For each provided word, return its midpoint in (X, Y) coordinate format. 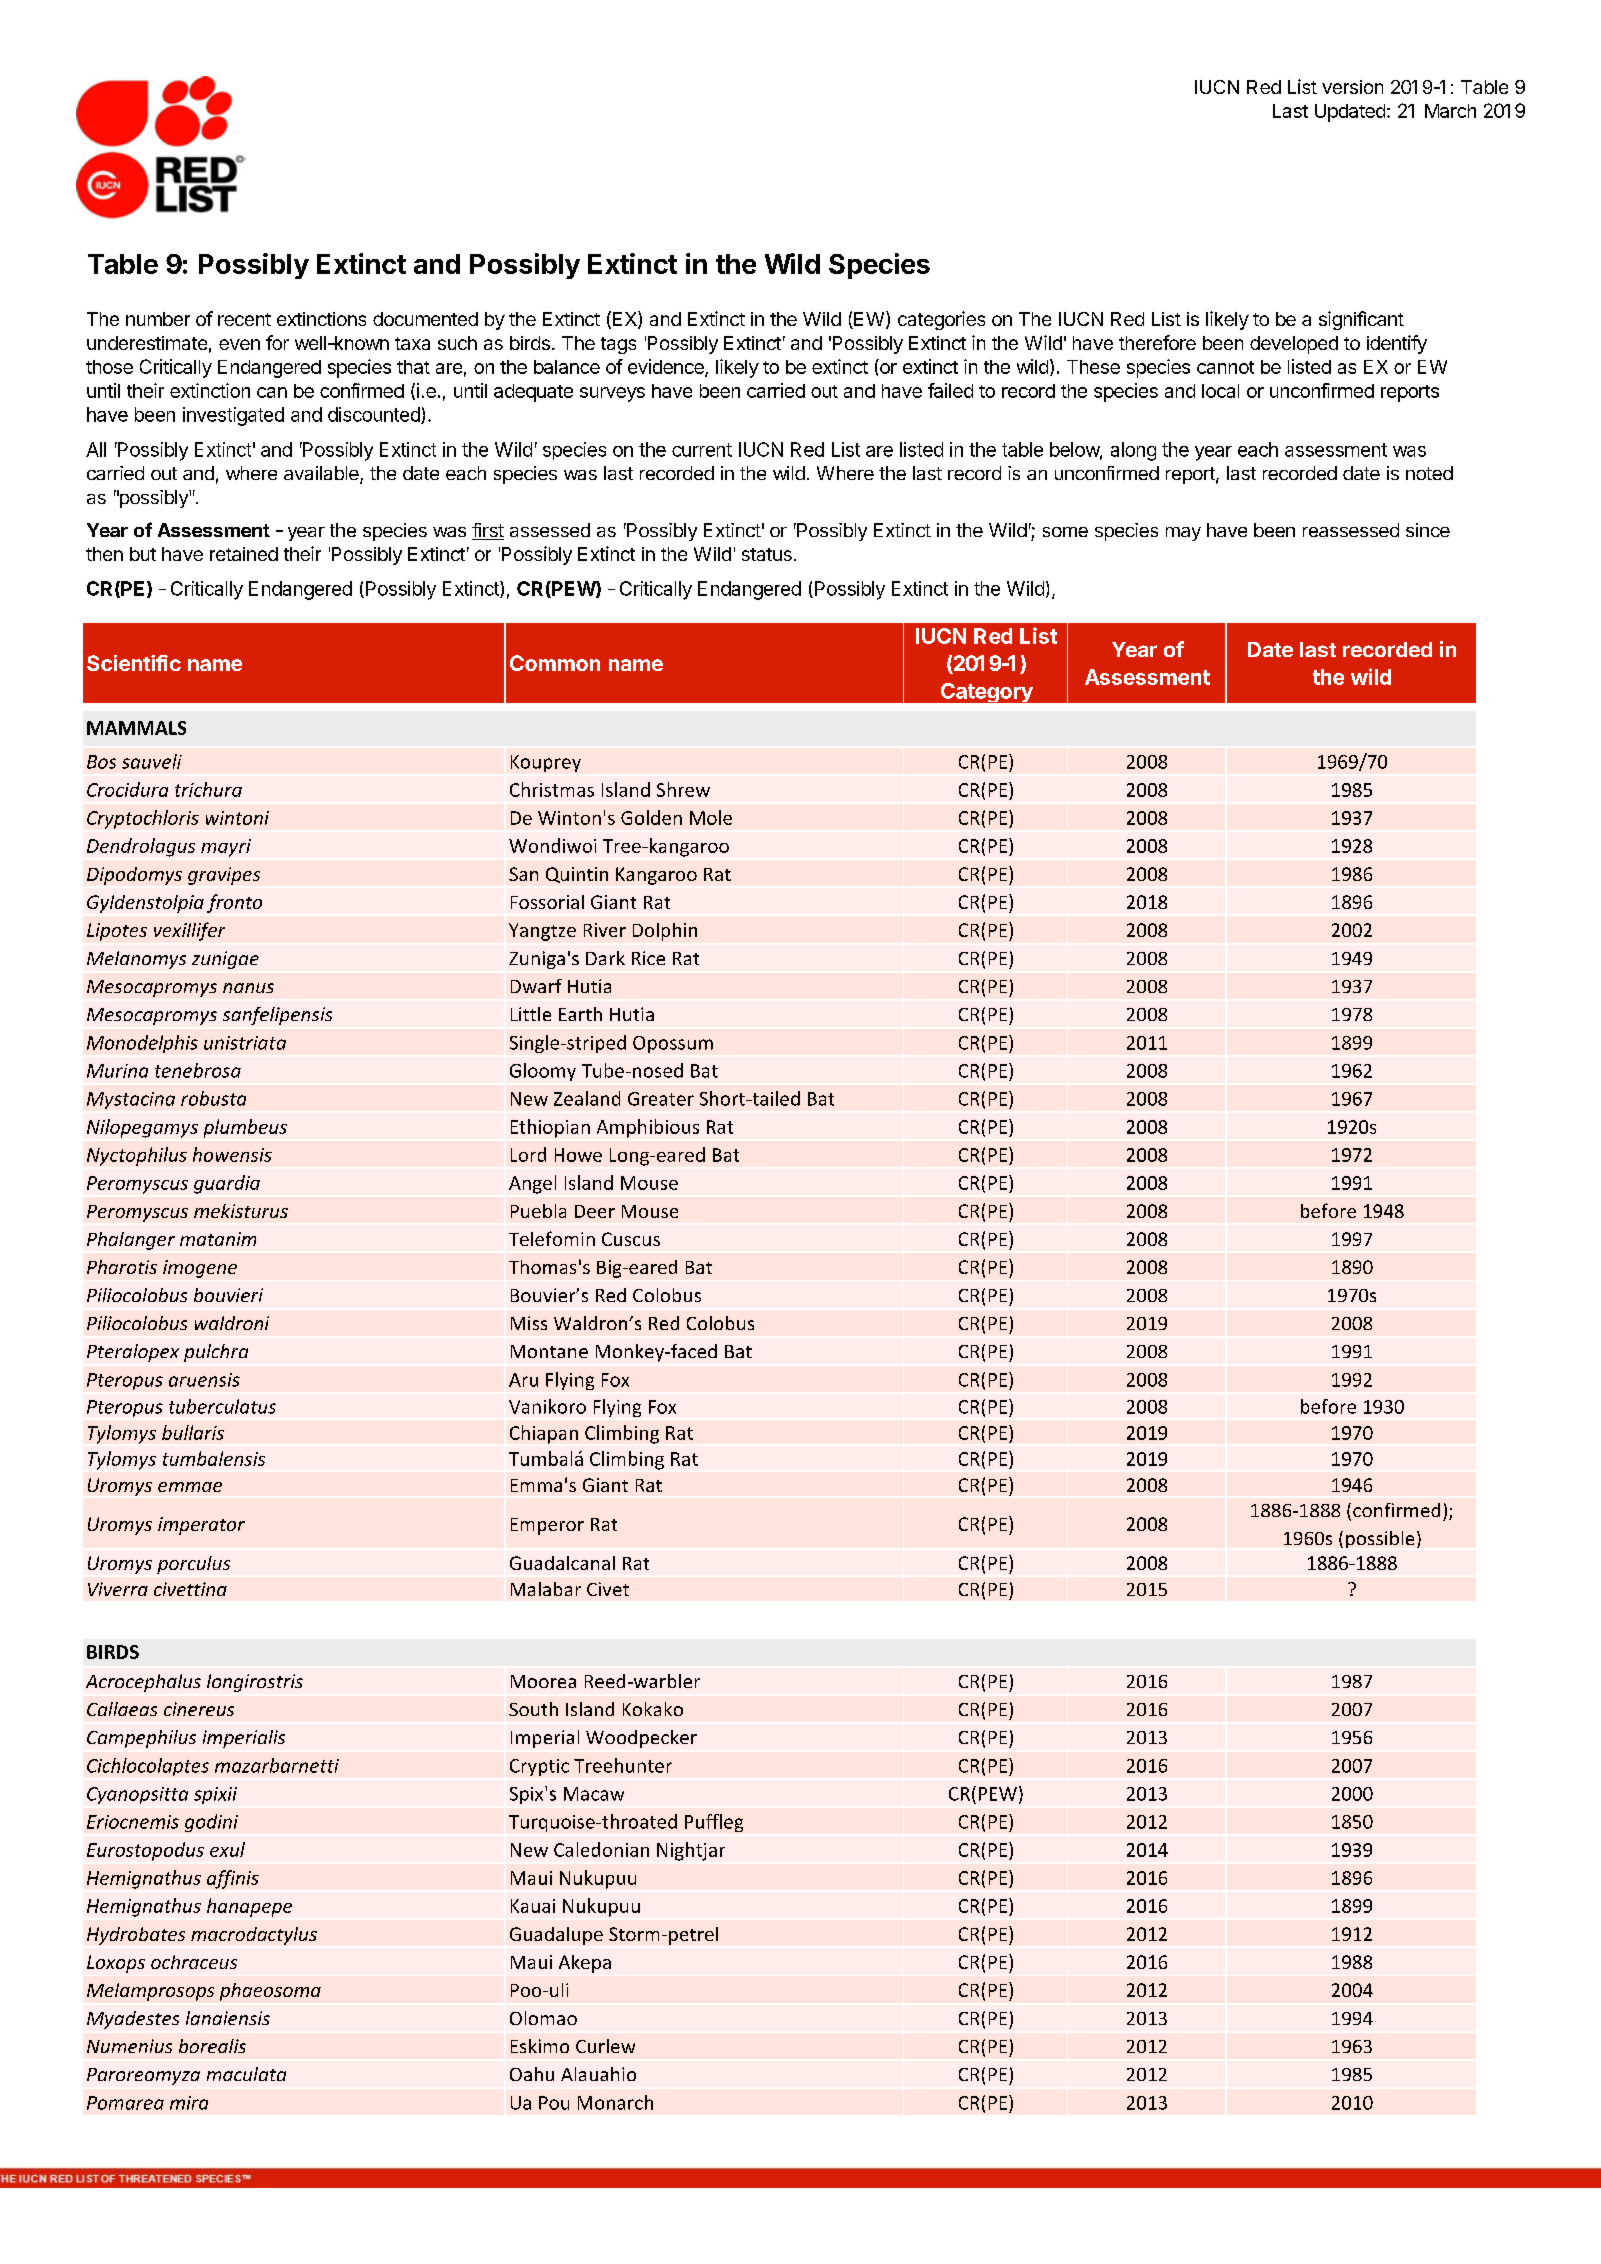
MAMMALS (136, 728)
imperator (201, 1526)
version (1352, 87)
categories (941, 320)
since (1428, 530)
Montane (549, 1351)
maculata (246, 2074)
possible (1380, 1539)
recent (244, 319)
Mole (711, 817)
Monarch (615, 2102)
